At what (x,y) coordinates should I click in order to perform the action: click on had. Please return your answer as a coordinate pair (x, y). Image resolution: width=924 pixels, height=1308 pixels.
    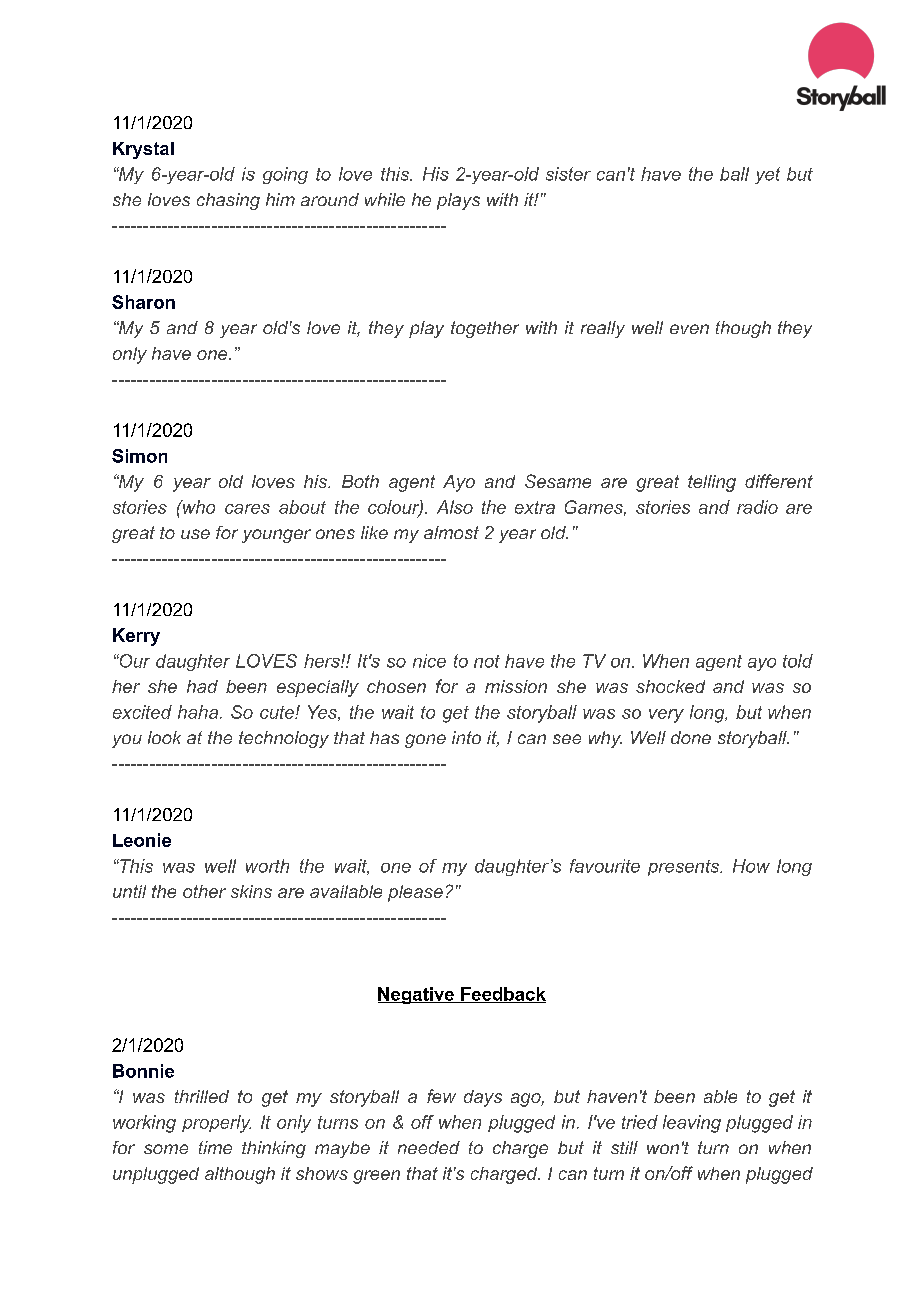
    Looking at the image, I should click on (202, 686).
